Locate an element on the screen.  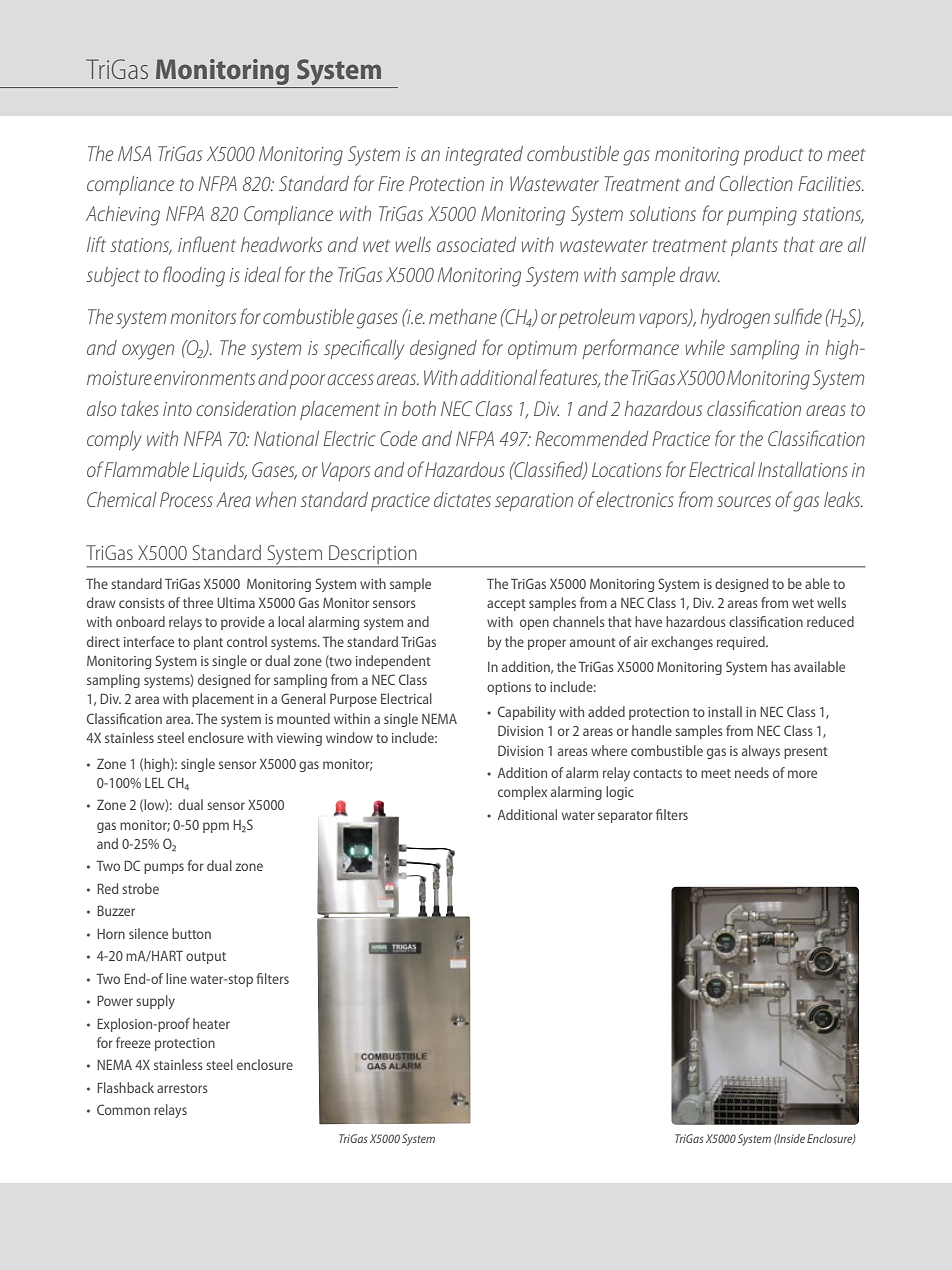
Collection is located at coordinates (756, 183).
